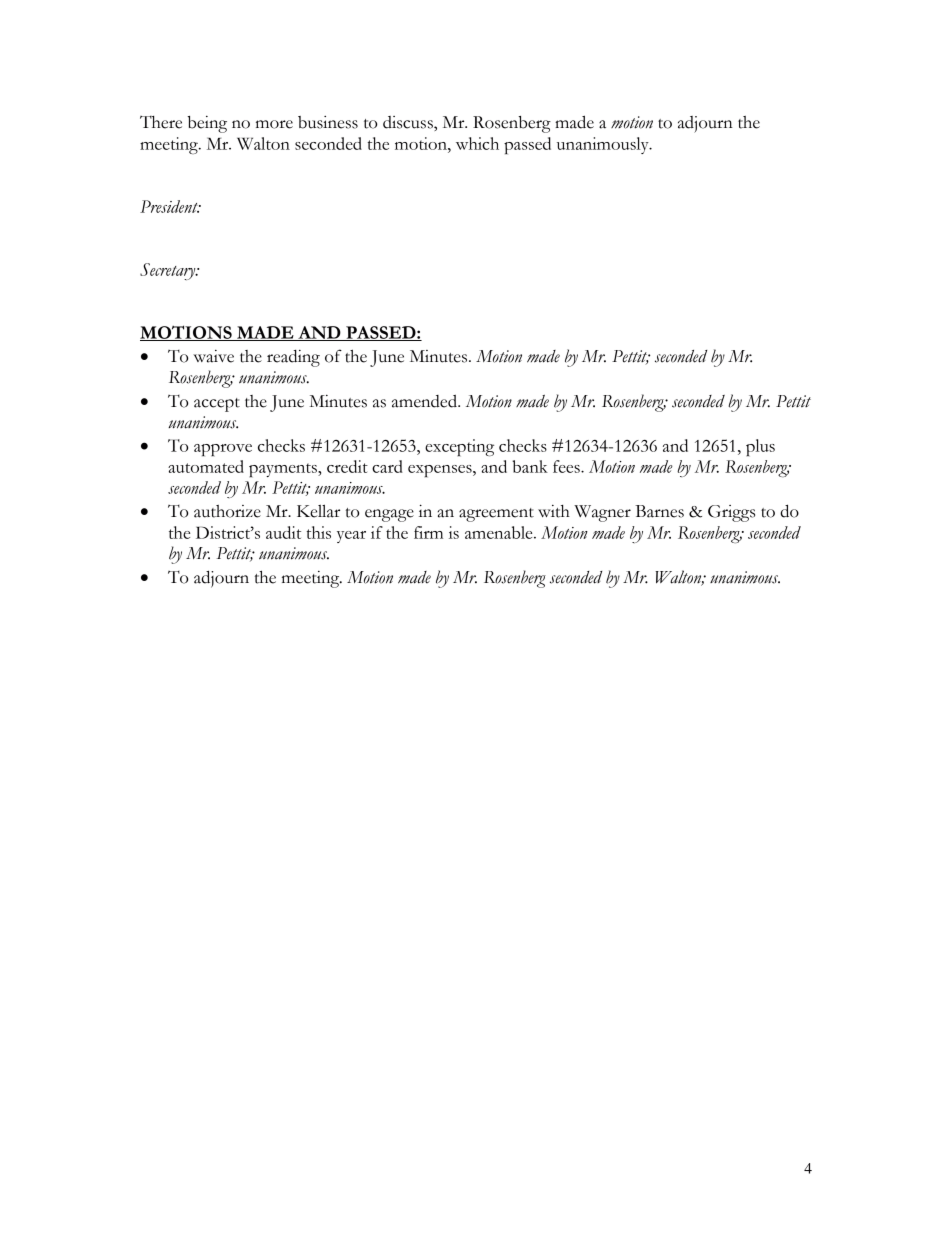 The width and height of the screenshot is (952, 1233). I want to click on discuss, so click(409, 123).
